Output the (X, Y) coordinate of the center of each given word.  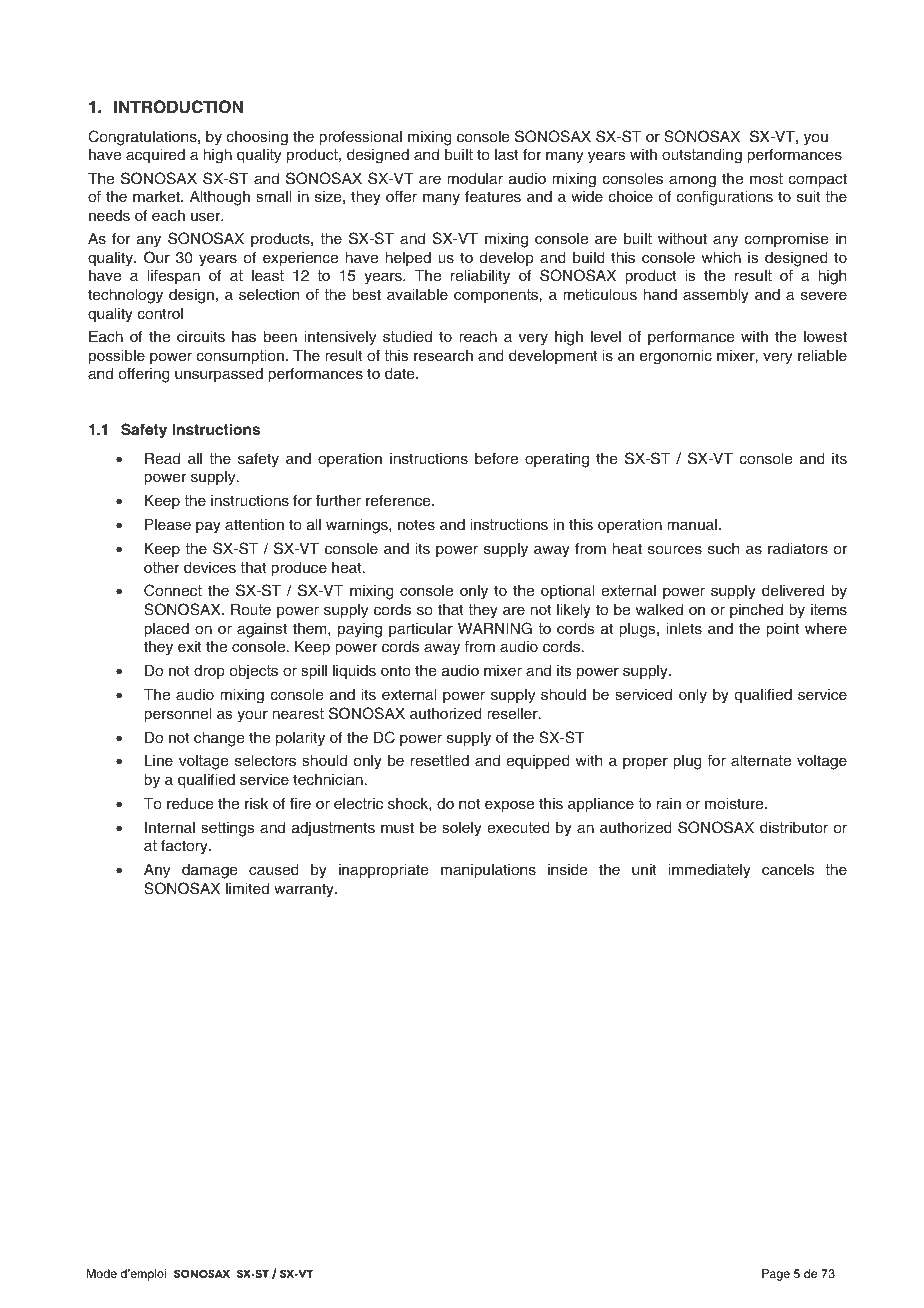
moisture (735, 804)
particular (421, 630)
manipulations (488, 871)
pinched (756, 611)
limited (247, 888)
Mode (102, 1273)
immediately (709, 871)
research (443, 356)
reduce (190, 804)
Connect (173, 590)
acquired (155, 156)
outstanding (702, 156)
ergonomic (676, 357)
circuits (201, 337)
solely (462, 829)
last (507, 155)
